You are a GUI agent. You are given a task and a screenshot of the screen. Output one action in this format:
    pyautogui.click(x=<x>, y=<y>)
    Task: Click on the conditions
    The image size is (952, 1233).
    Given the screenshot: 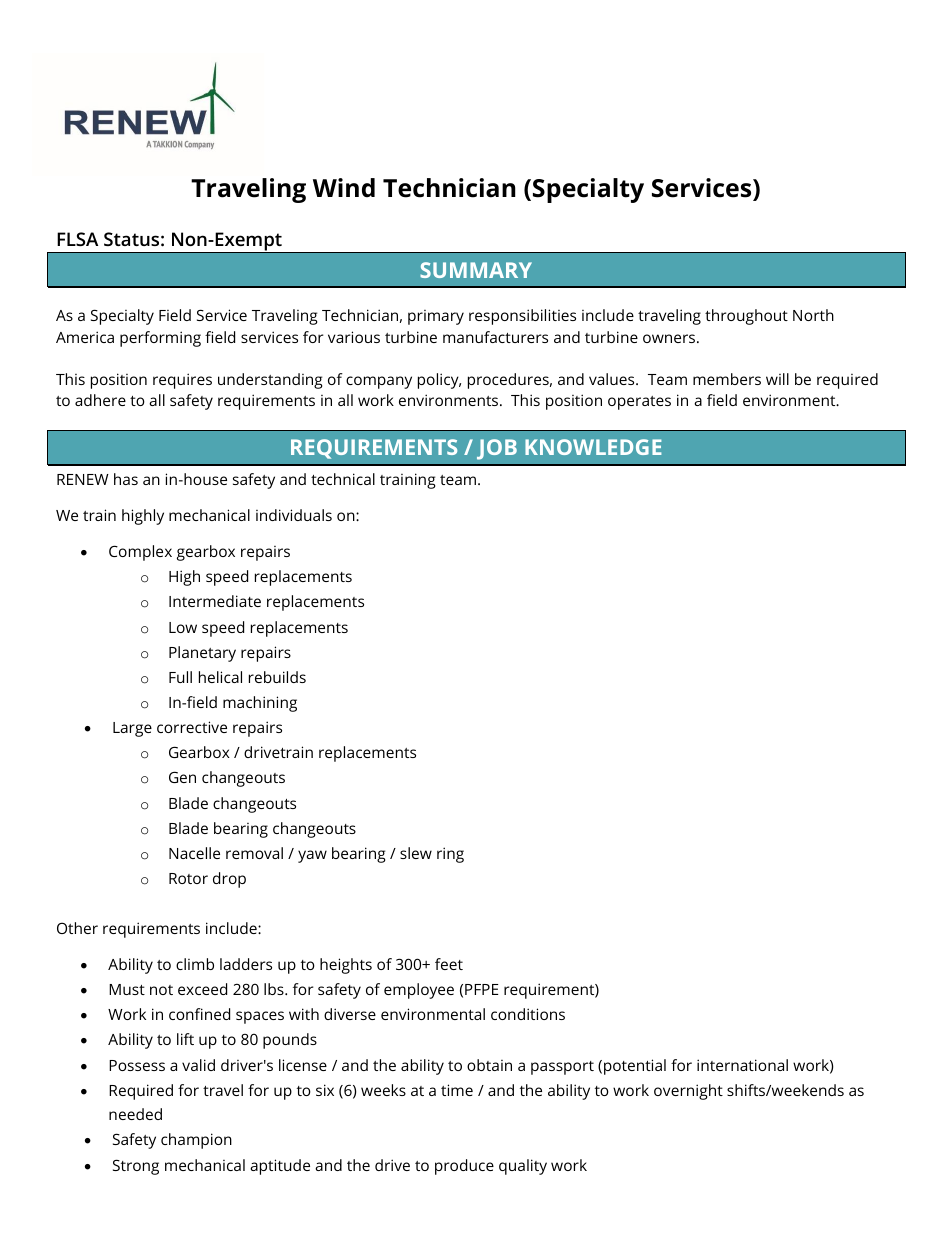 What is the action you would take?
    pyautogui.click(x=528, y=1014)
